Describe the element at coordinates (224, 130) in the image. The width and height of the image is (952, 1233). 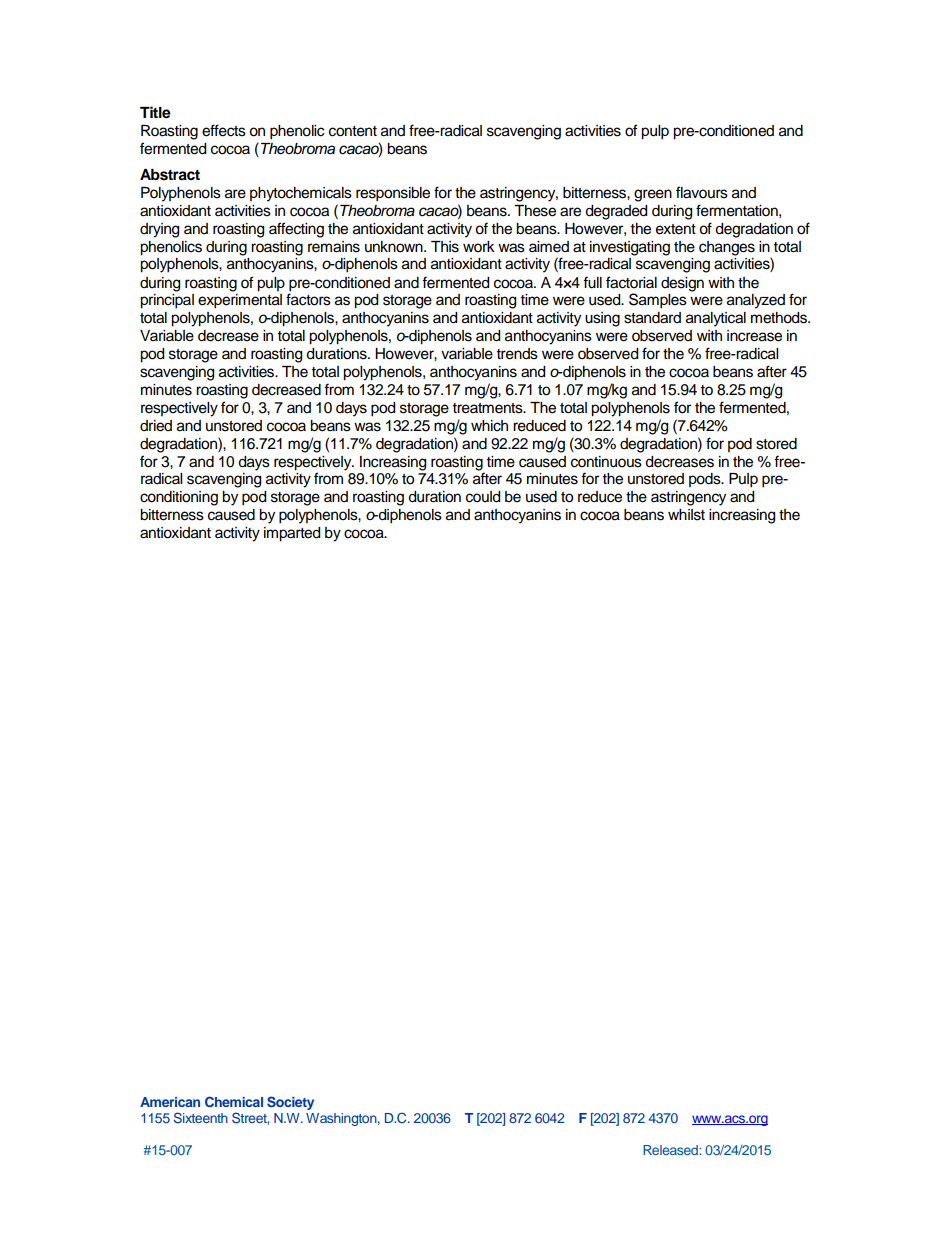
I see `effects` at that location.
